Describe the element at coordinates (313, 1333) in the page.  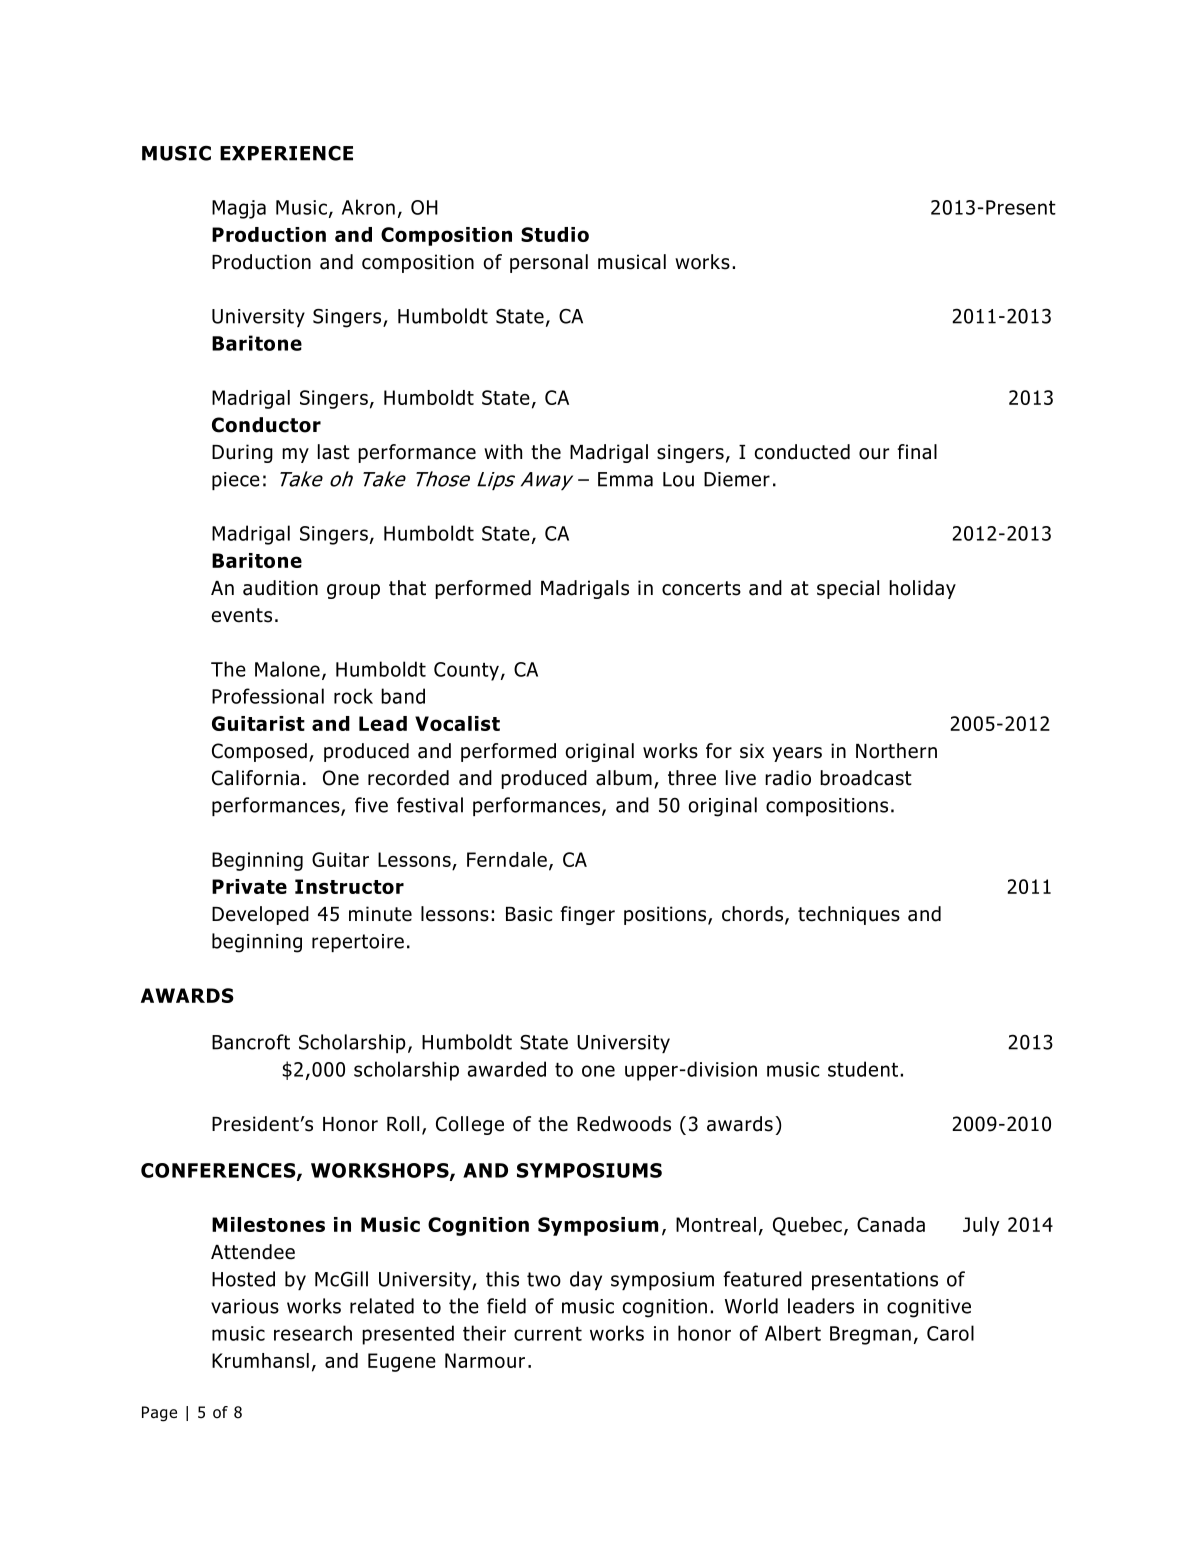
I see `research` at that location.
